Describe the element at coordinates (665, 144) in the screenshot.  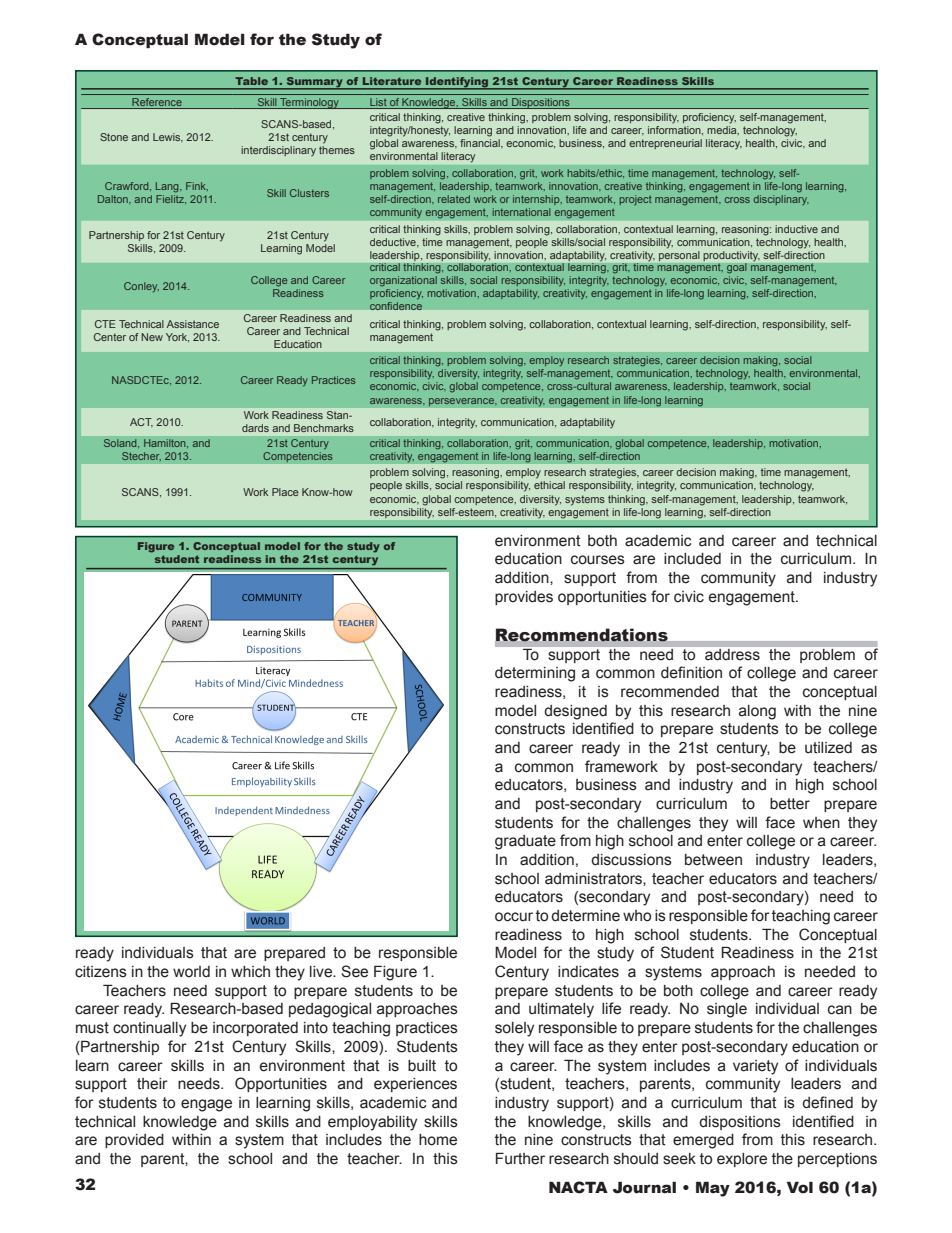
I see `entrepreneurial` at that location.
